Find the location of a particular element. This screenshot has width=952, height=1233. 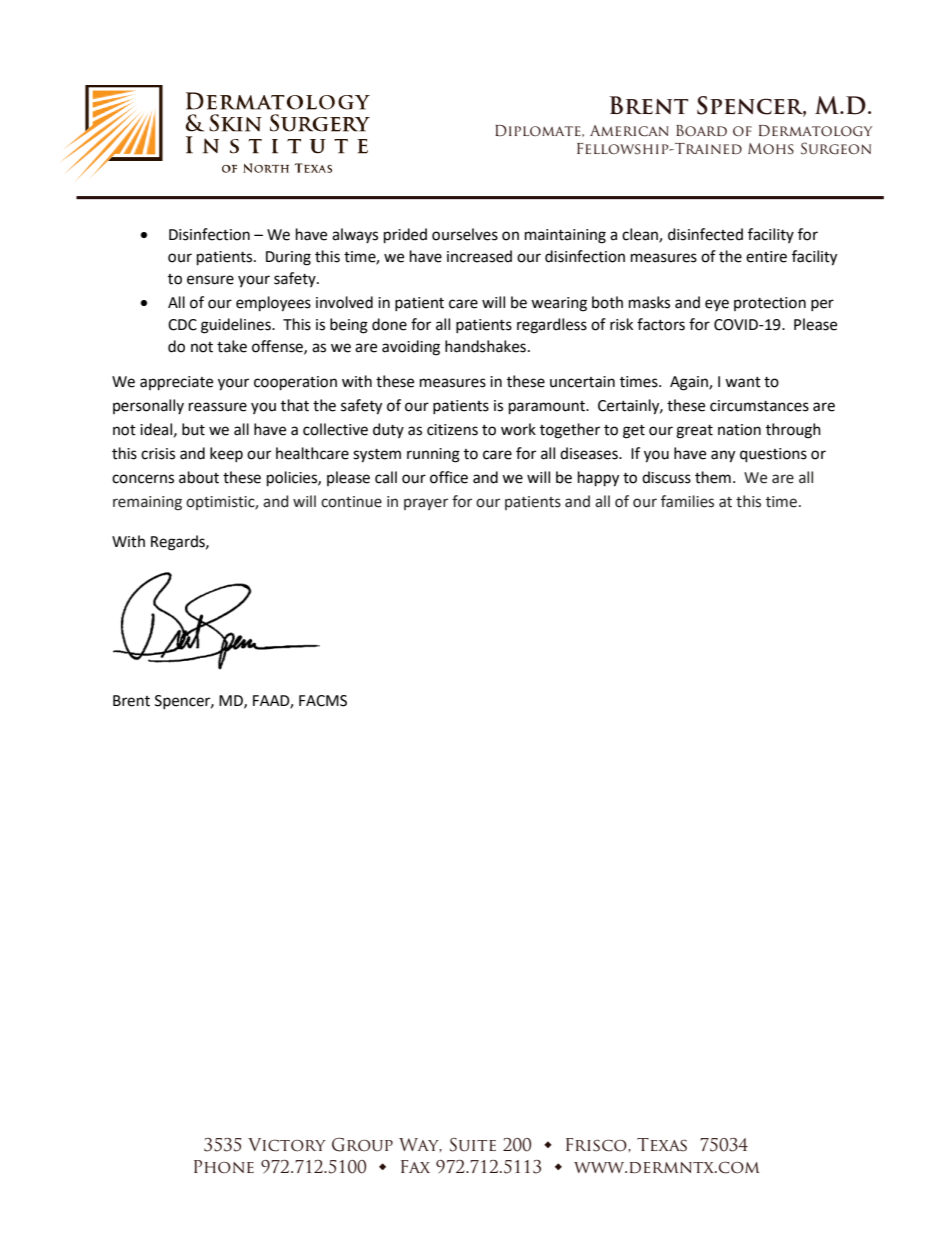

ourselves is located at coordinates (465, 234).
